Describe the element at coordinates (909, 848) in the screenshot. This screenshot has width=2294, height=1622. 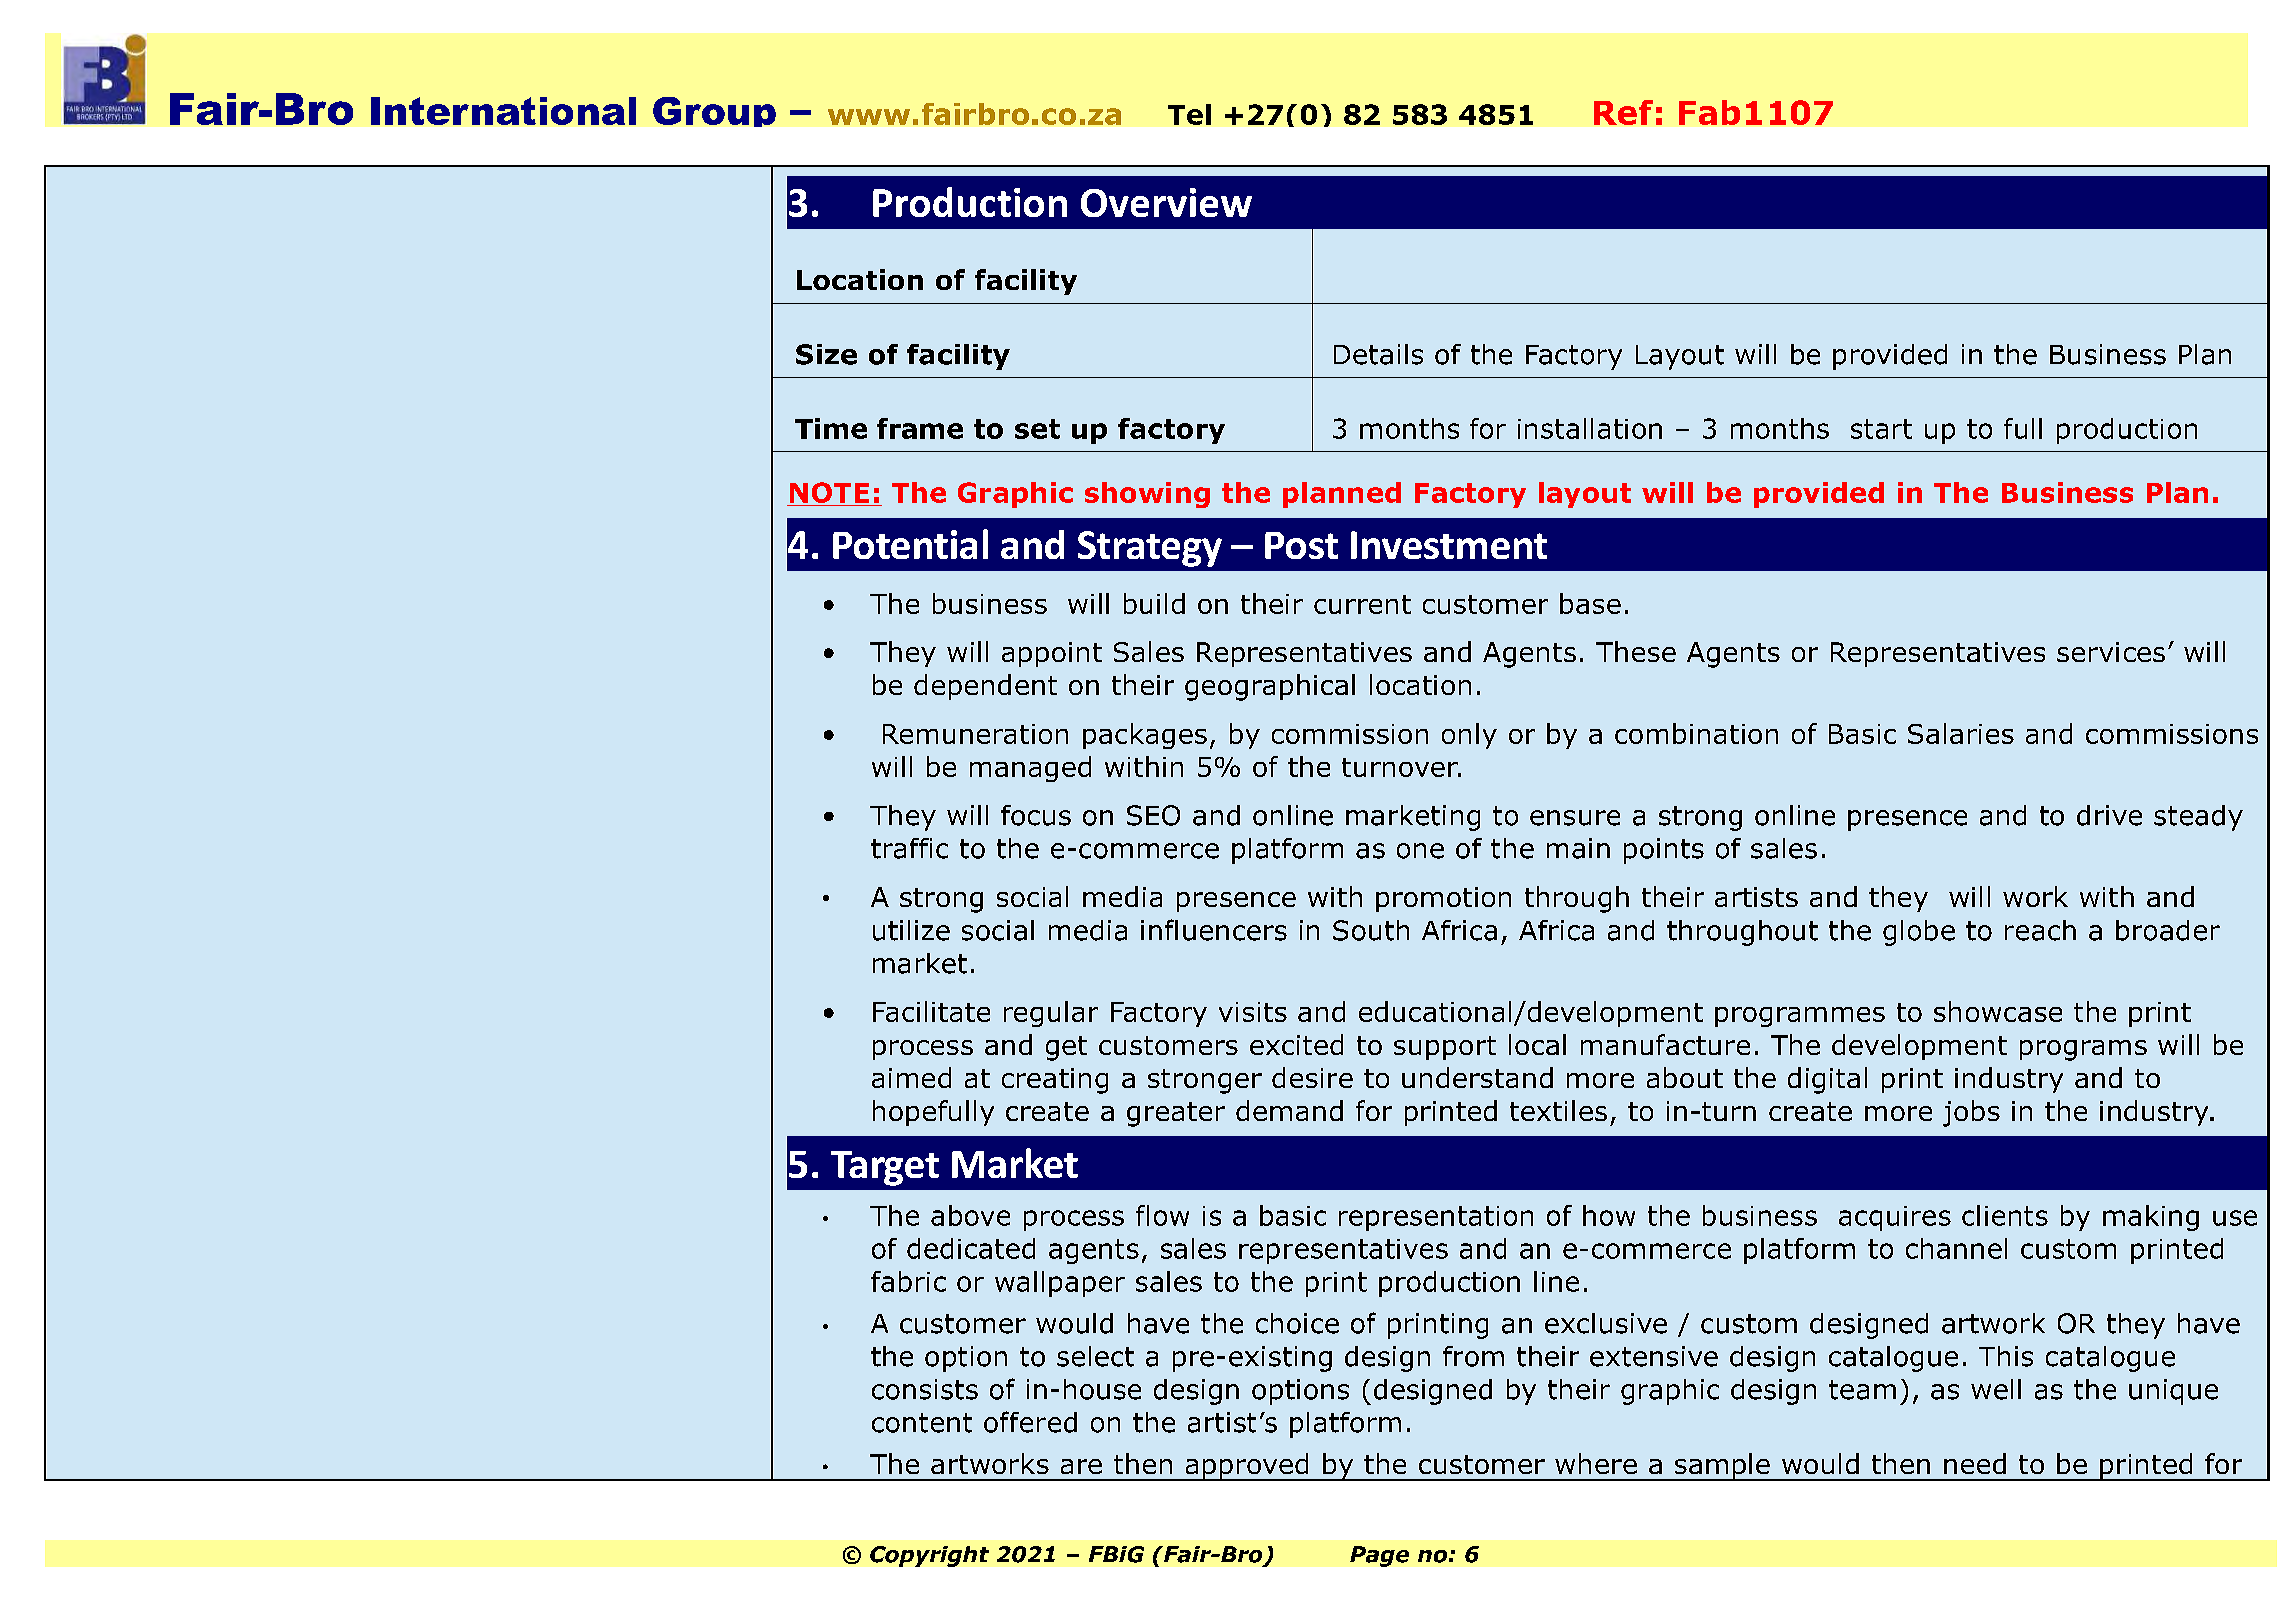
I see `traffic` at that location.
